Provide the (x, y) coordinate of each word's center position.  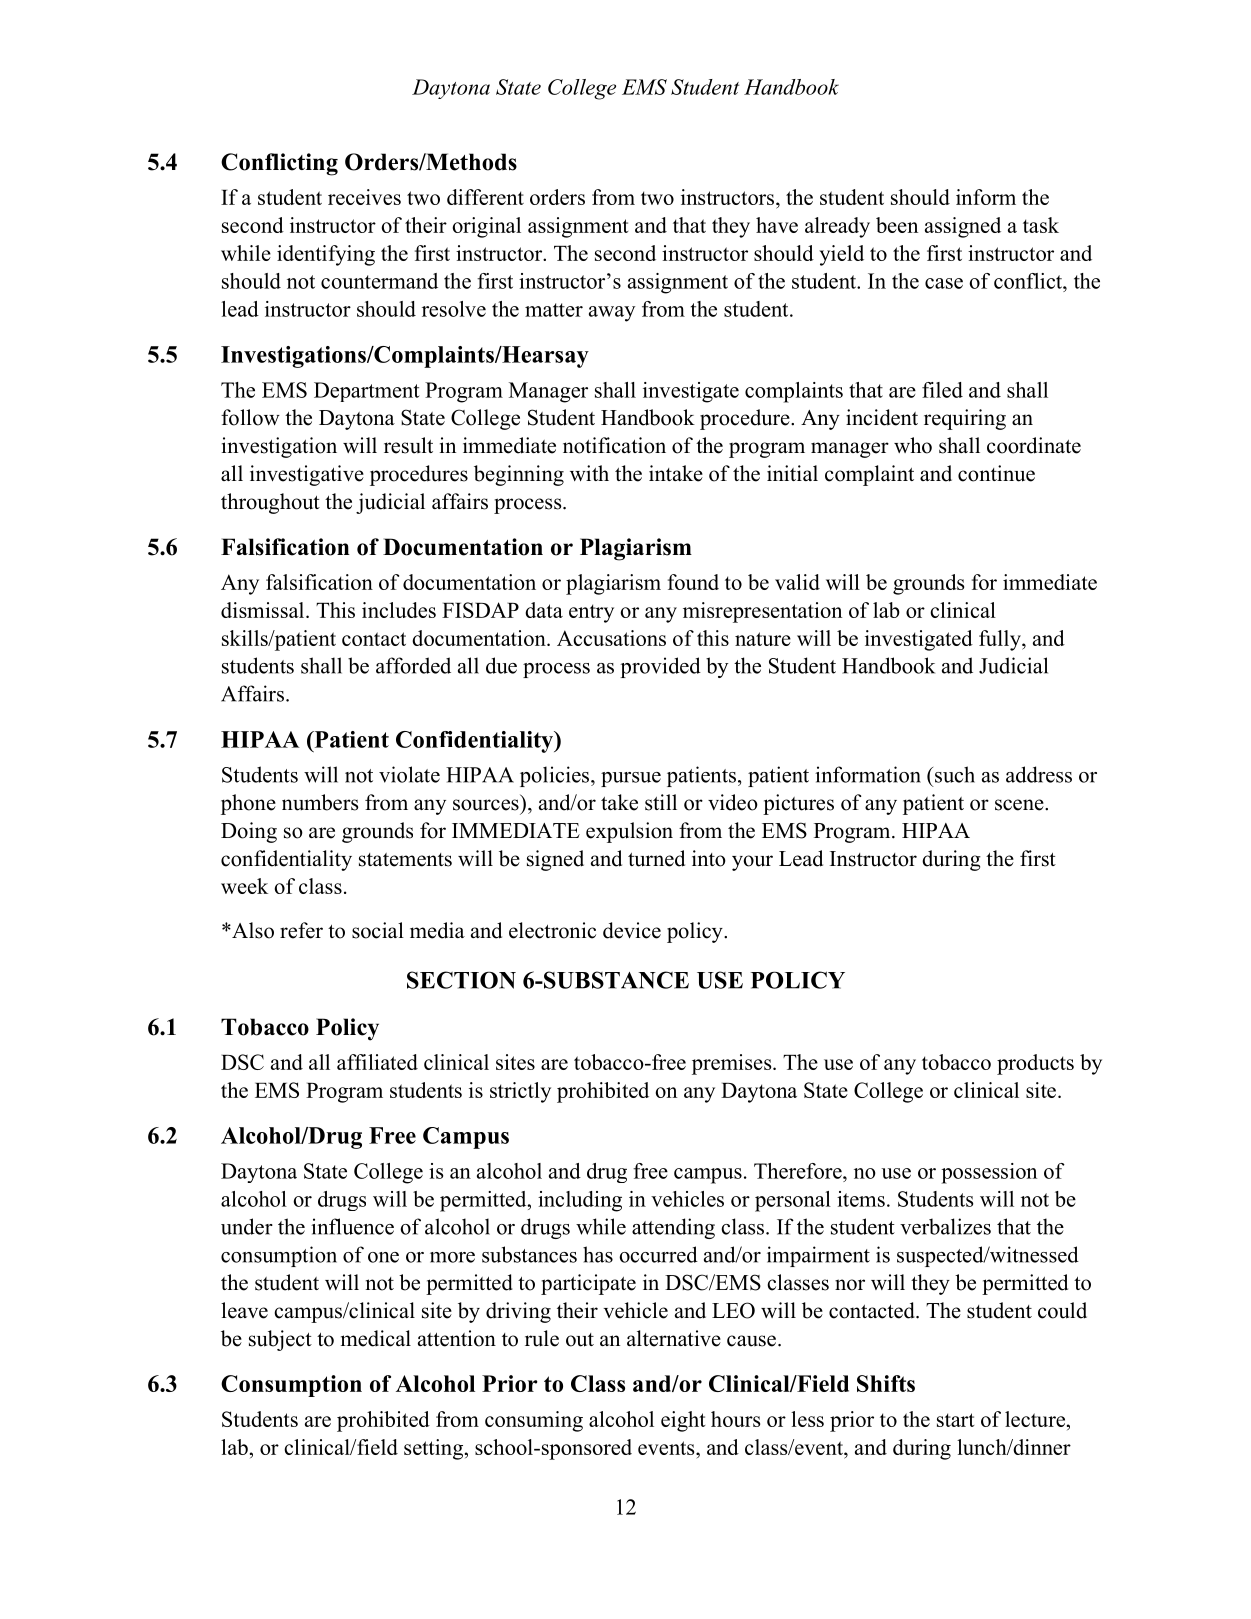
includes (399, 610)
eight (683, 1421)
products (1035, 1064)
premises (733, 1064)
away (612, 314)
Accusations (611, 638)
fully (1001, 640)
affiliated (377, 1062)
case (944, 283)
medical (376, 1338)
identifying (326, 255)
